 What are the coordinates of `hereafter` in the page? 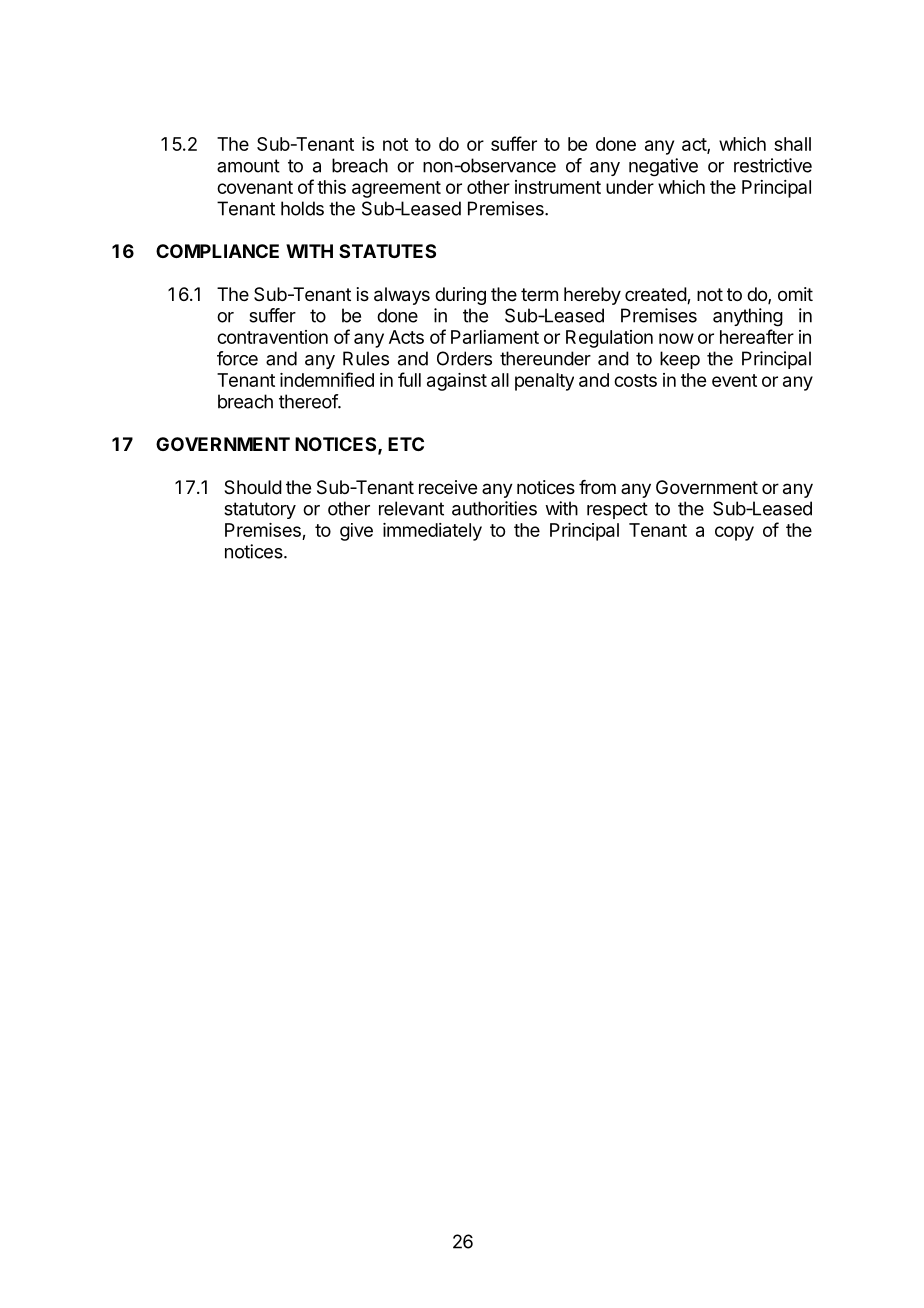 It's located at (757, 336).
